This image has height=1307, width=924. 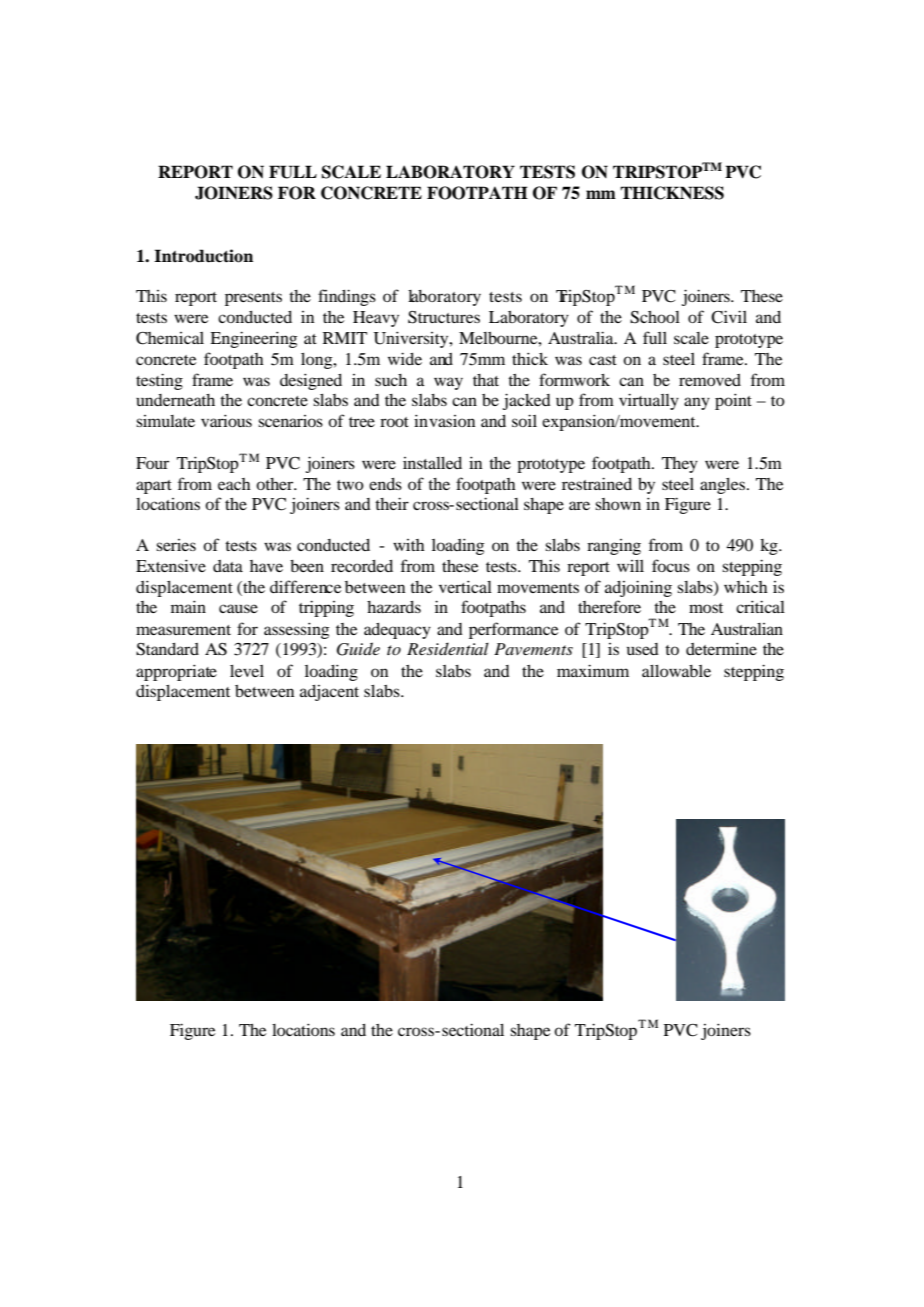 I want to click on level, so click(x=247, y=671).
